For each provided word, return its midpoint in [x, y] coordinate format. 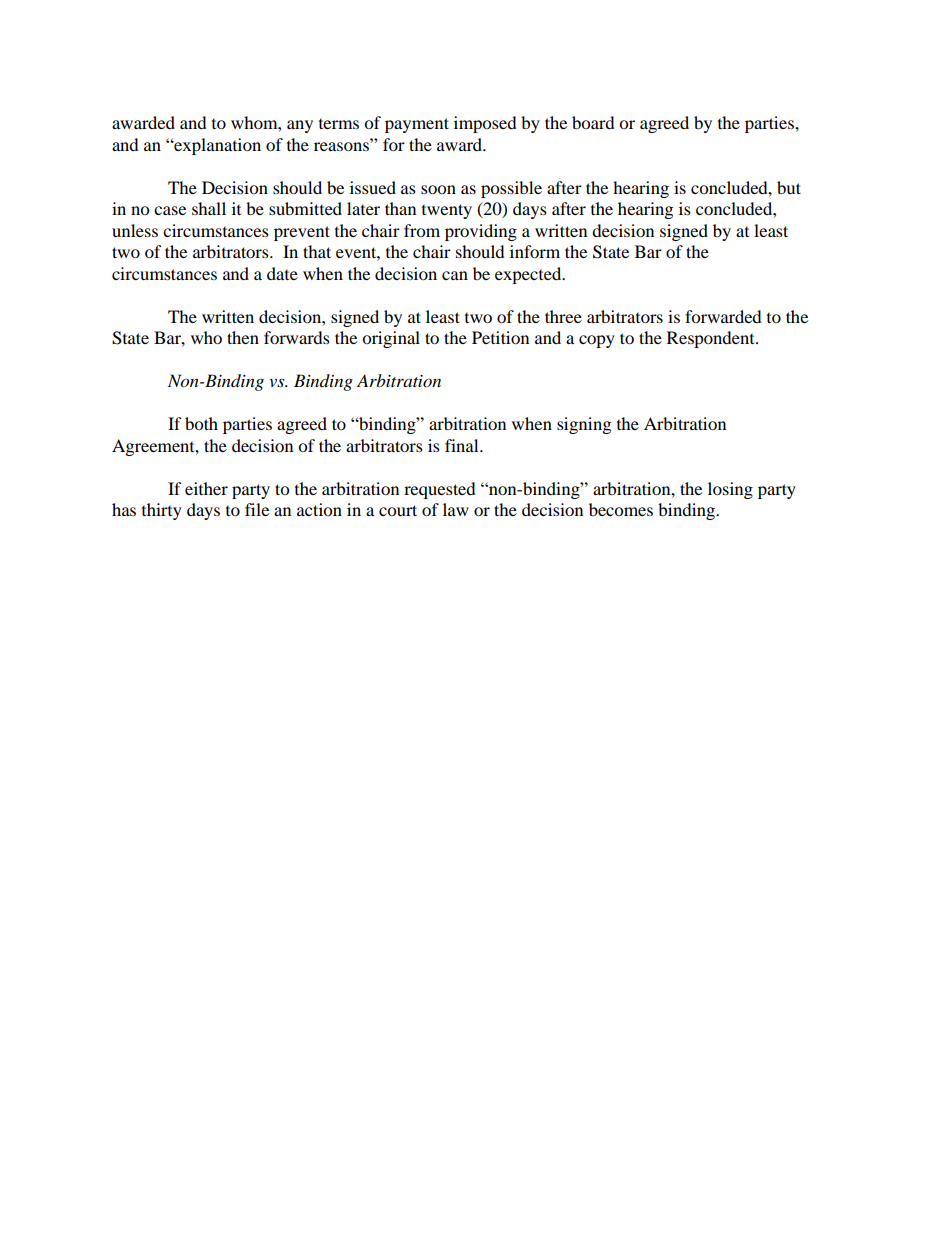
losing [730, 490]
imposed [485, 124]
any [300, 126]
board [593, 122]
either [206, 488]
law [456, 509]
